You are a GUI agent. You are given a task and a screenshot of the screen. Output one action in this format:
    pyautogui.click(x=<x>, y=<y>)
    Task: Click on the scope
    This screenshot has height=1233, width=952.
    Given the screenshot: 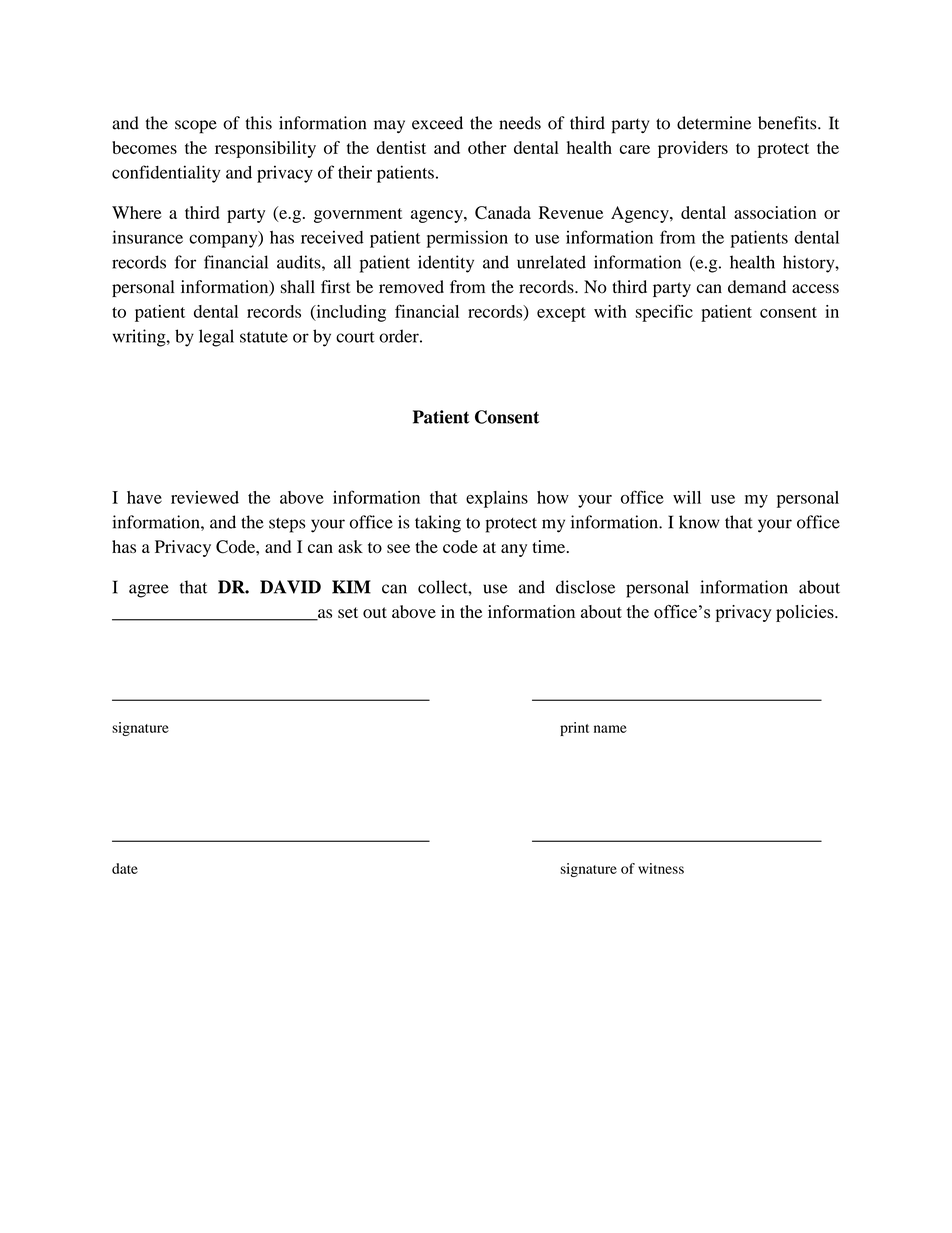 What is the action you would take?
    pyautogui.click(x=196, y=127)
